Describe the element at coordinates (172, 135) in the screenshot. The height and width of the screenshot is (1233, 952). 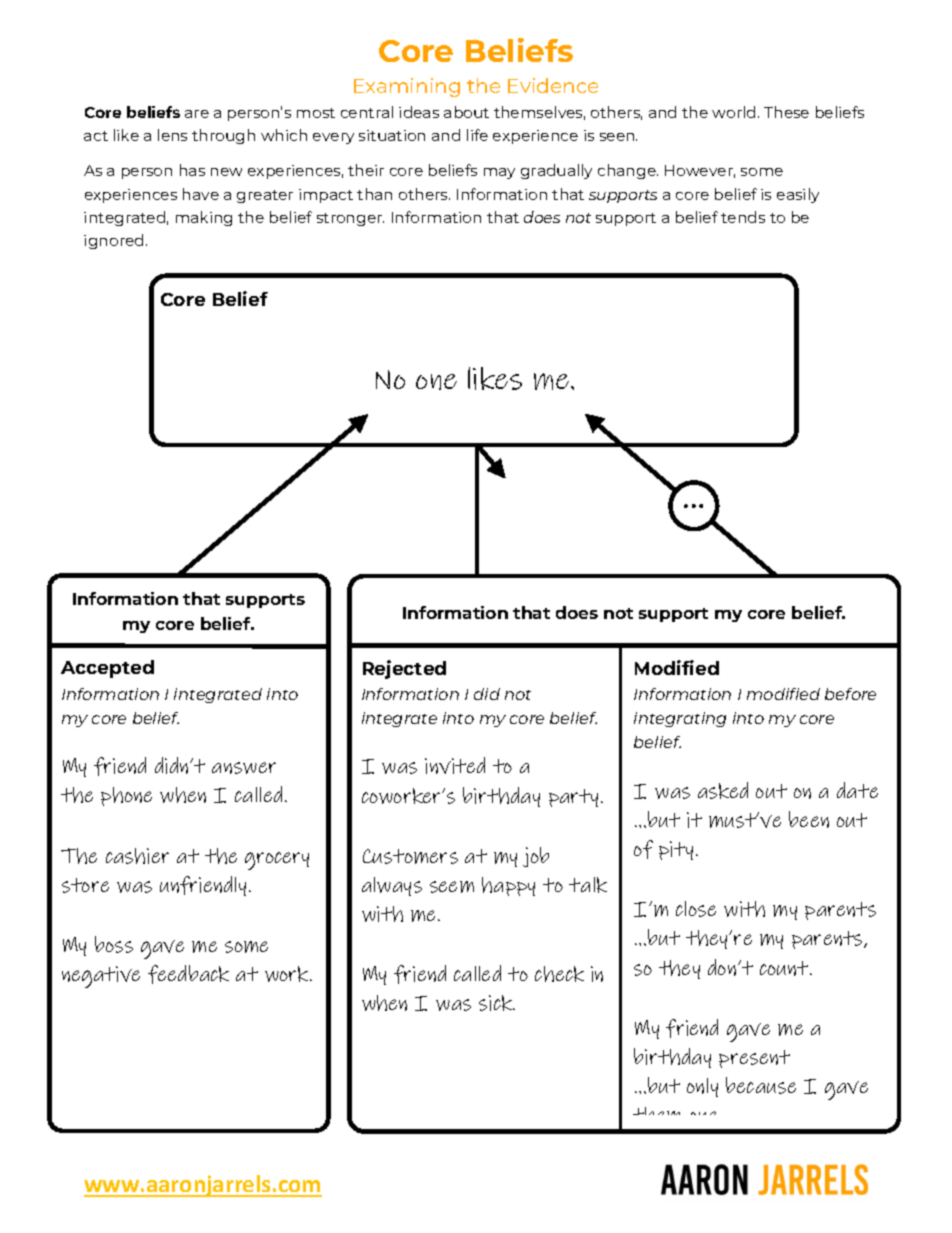
I see `lens` at that location.
